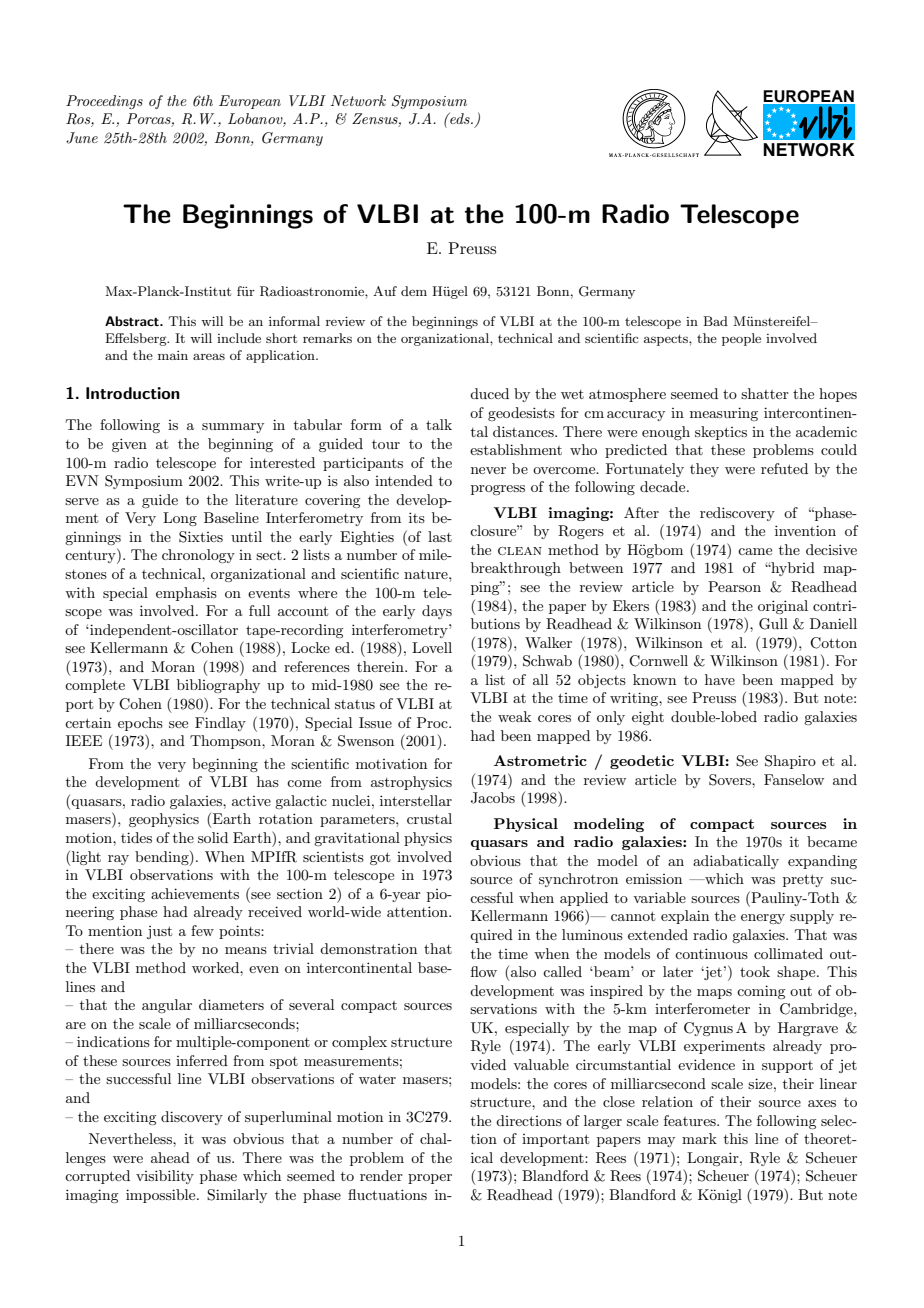  What do you see at coordinates (720, 679) in the image?
I see `have` at bounding box center [720, 679].
